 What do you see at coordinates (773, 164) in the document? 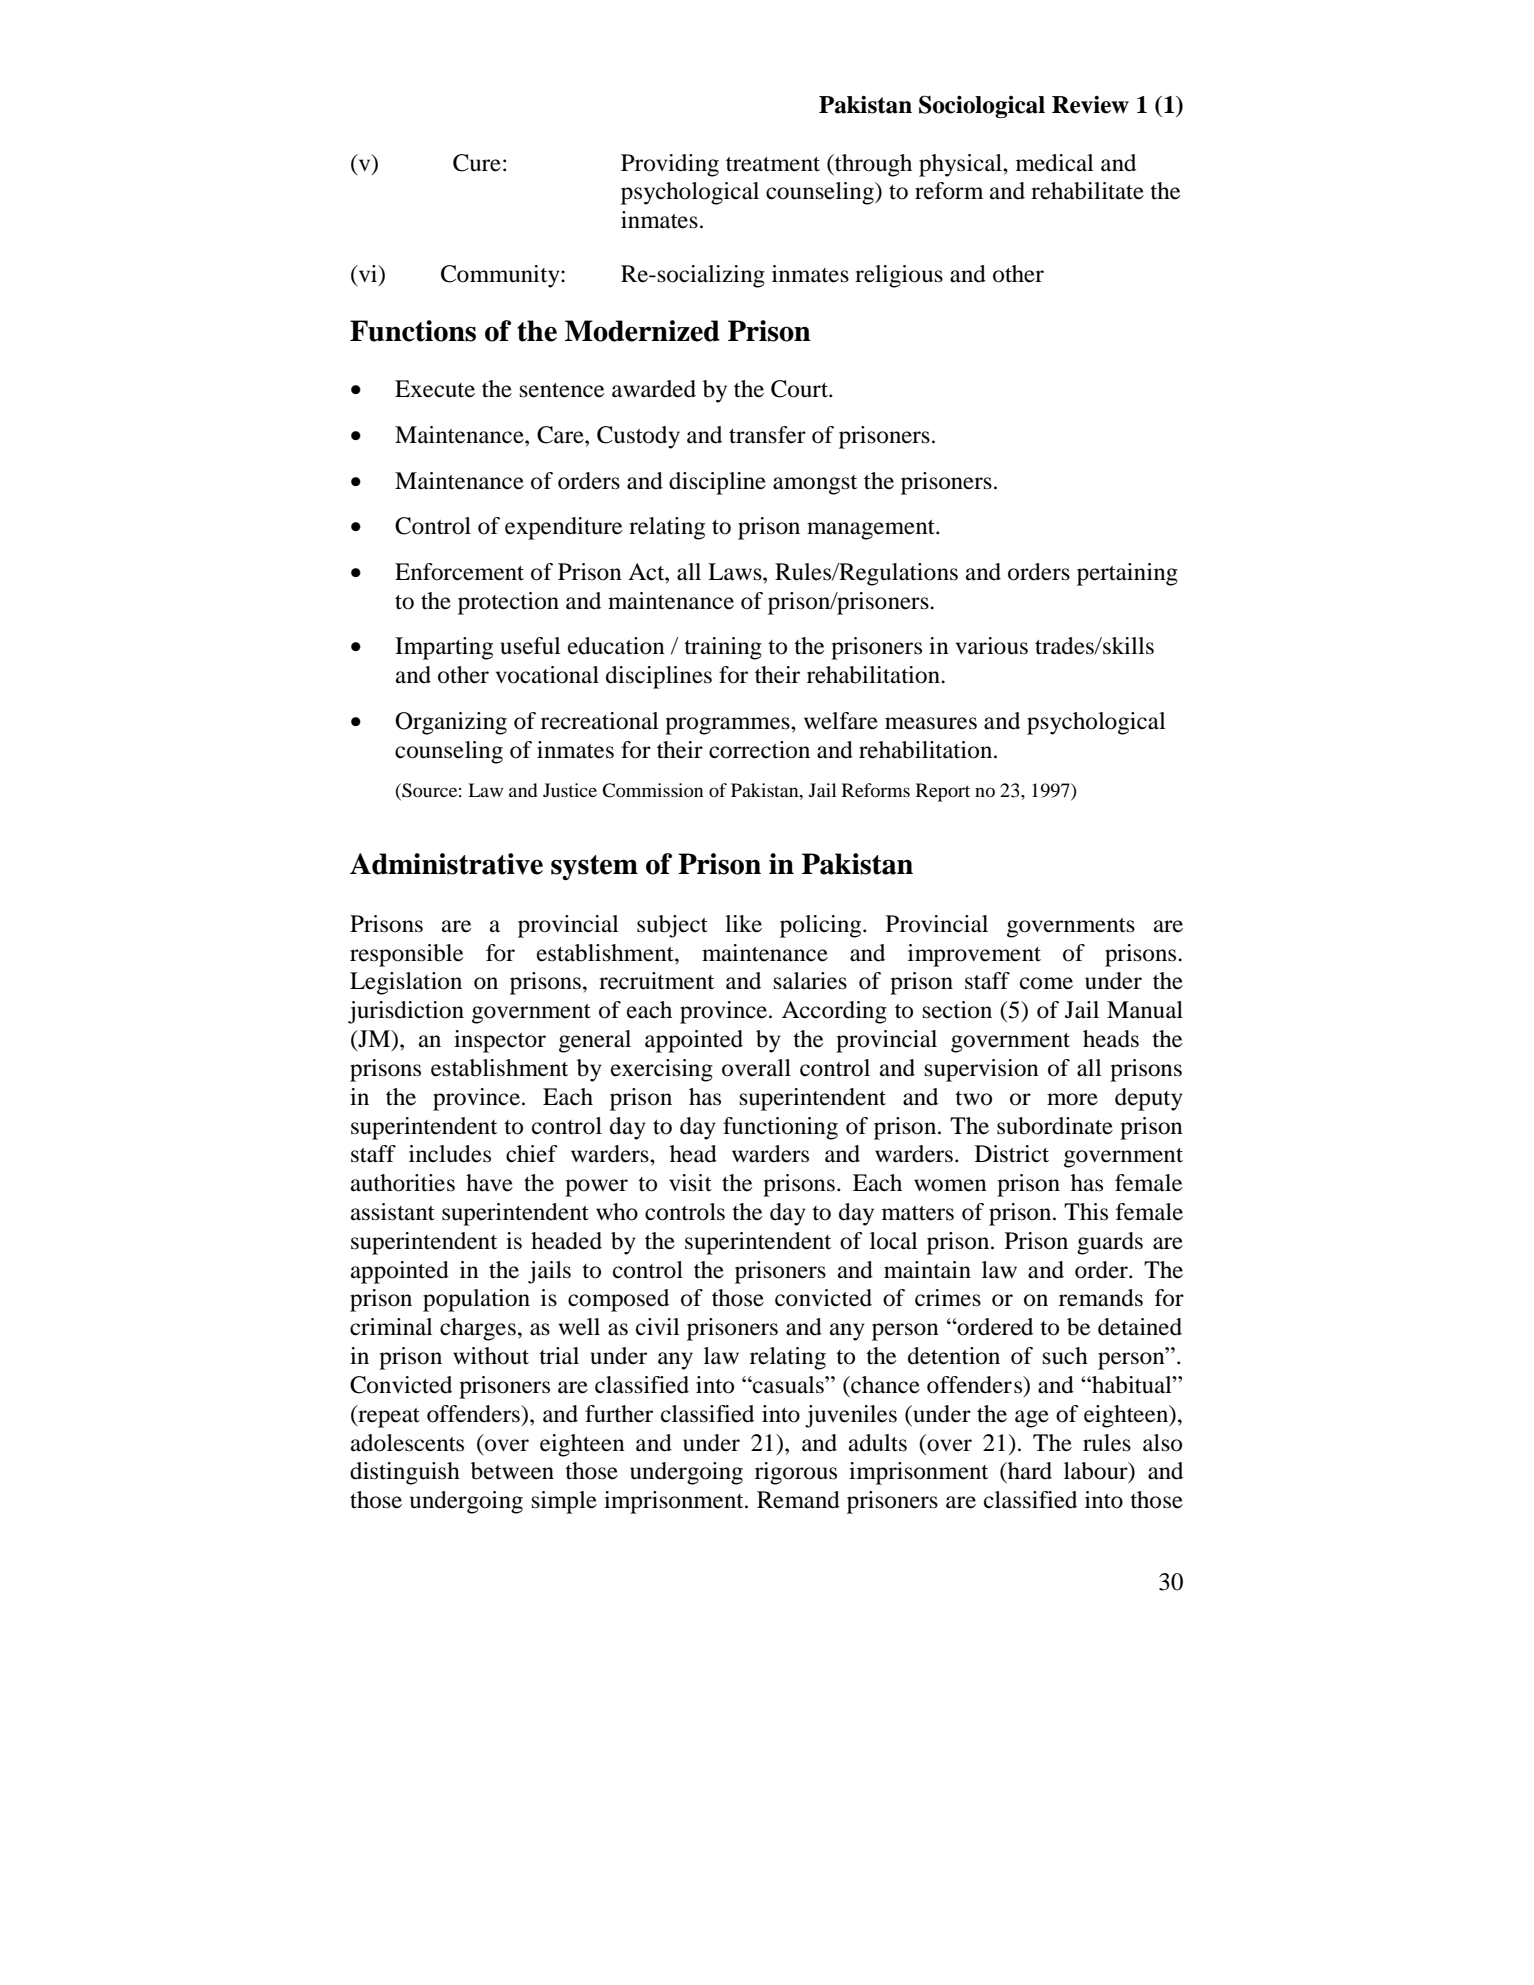
I see `treatment` at bounding box center [773, 164].
